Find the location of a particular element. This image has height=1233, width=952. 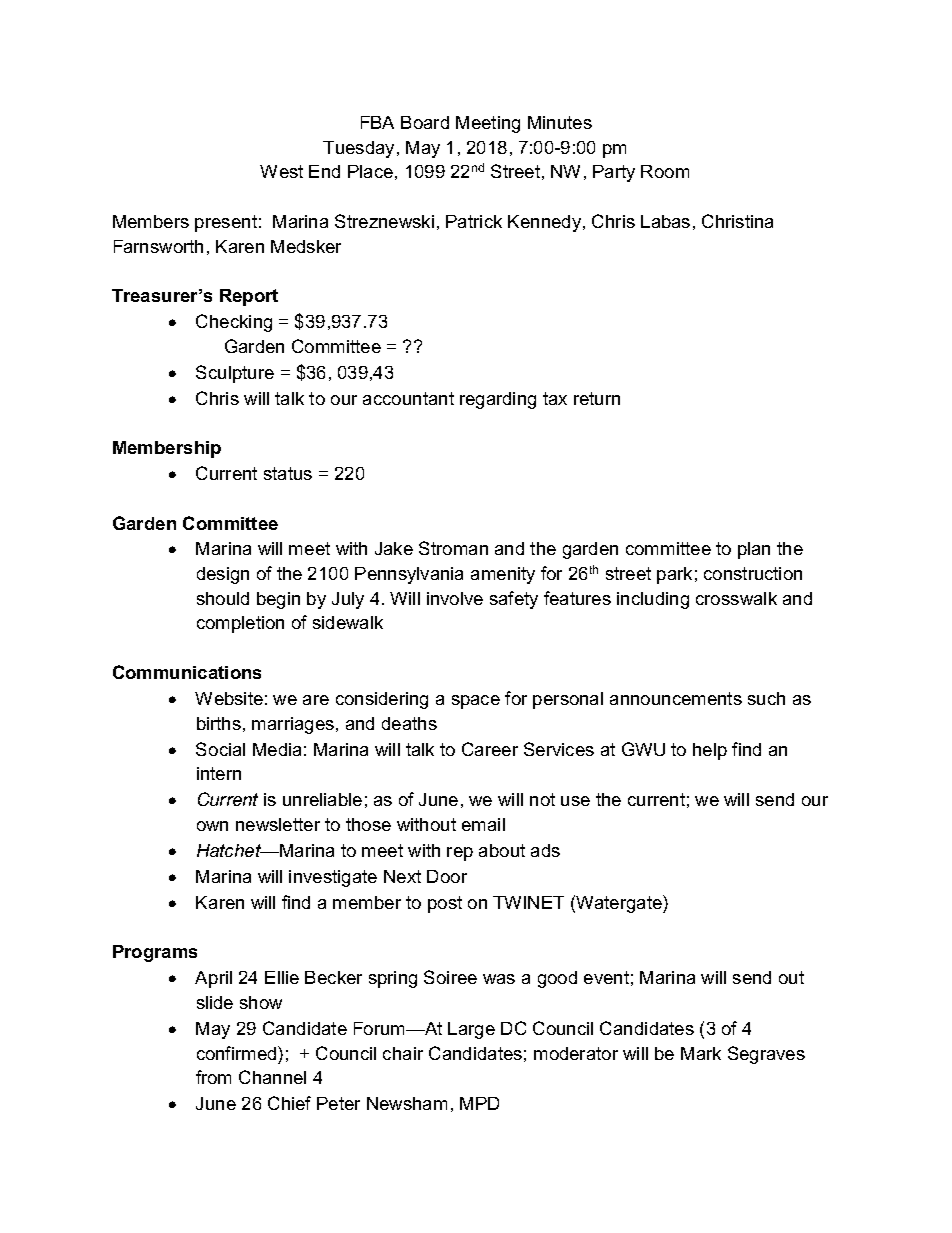

Mark is located at coordinates (701, 1053).
